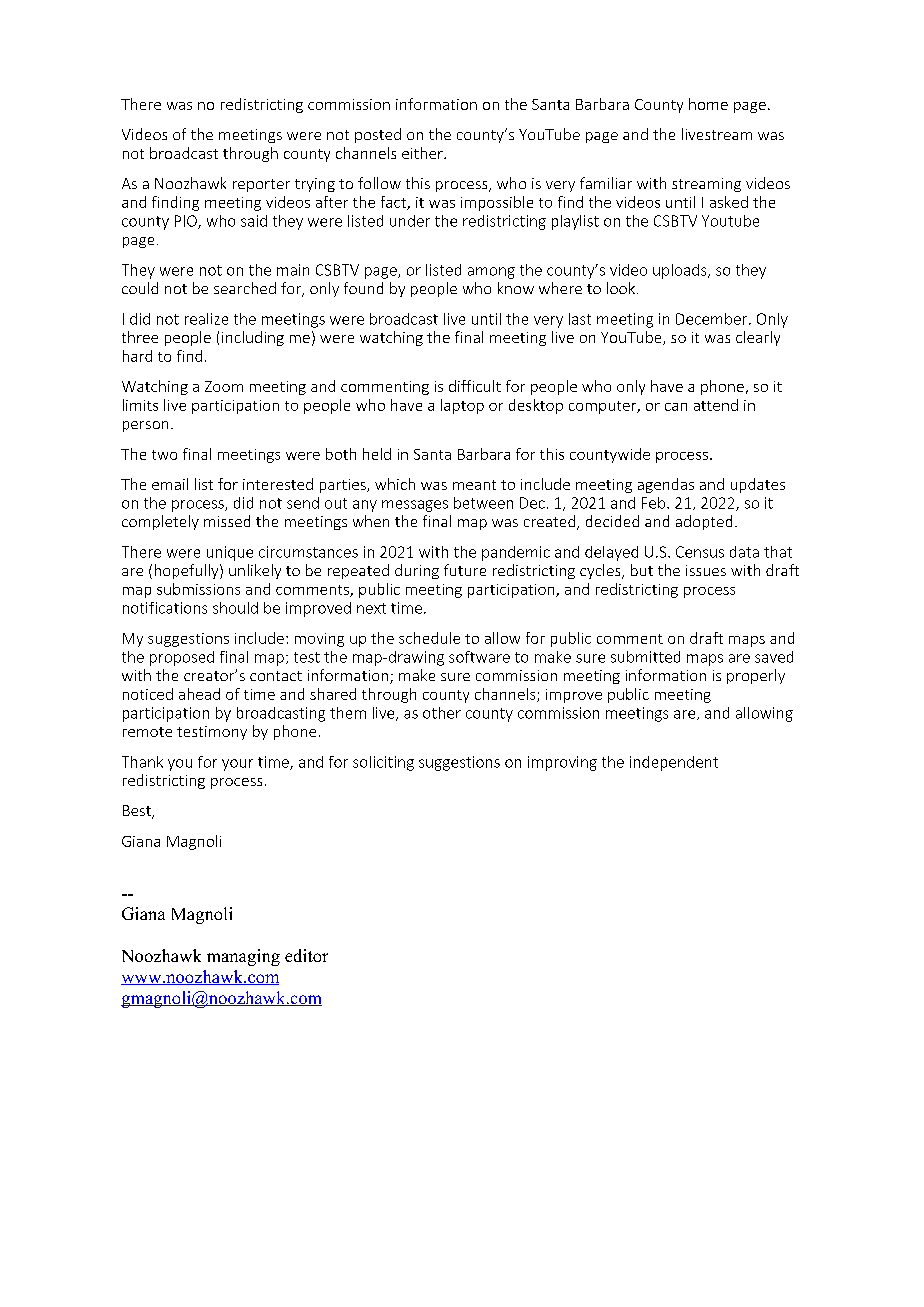 Image resolution: width=924 pixels, height=1307 pixels. What do you see at coordinates (227, 521) in the screenshot?
I see `missed` at bounding box center [227, 521].
